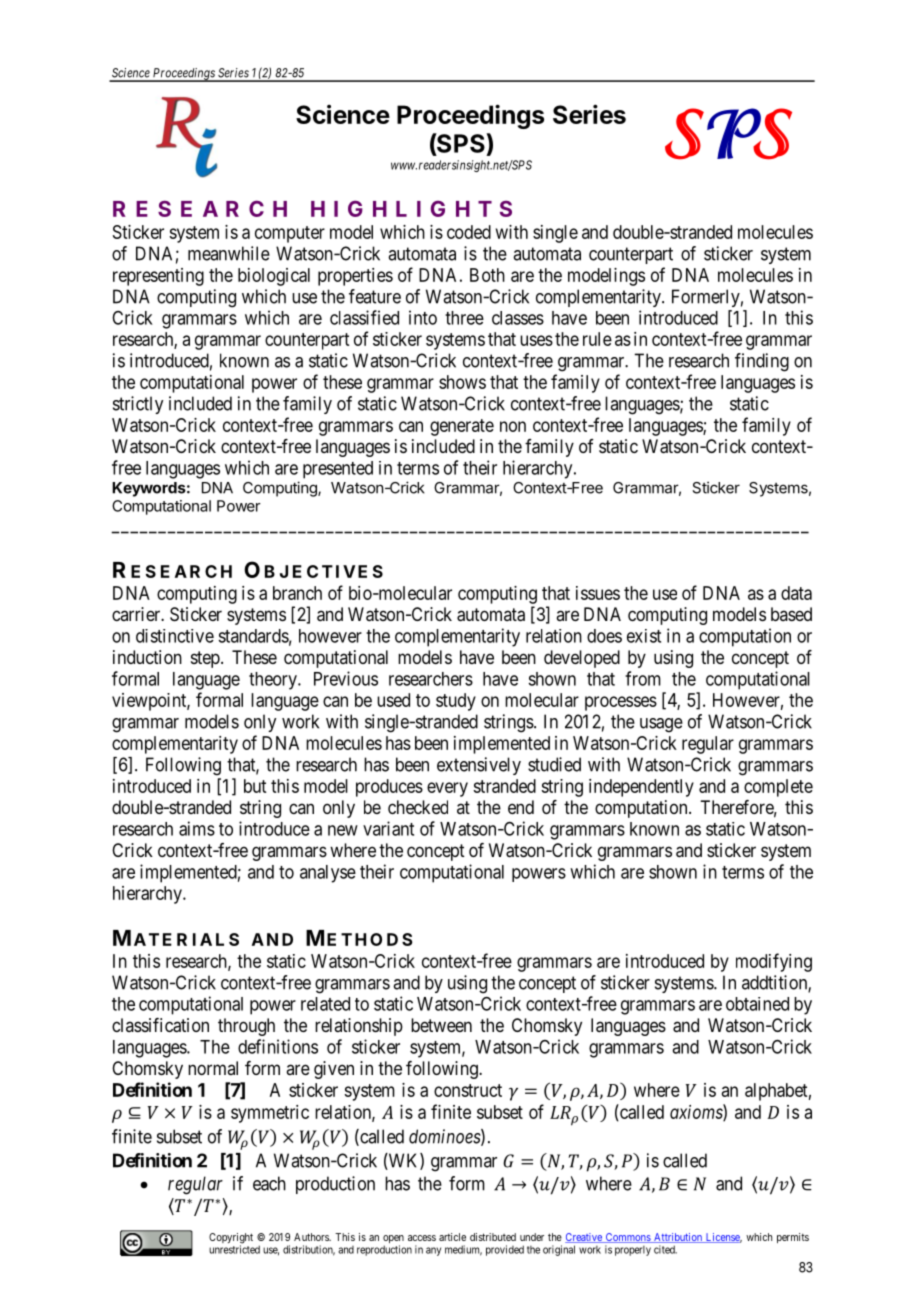  I want to click on Copyright, so click(231, 1239).
